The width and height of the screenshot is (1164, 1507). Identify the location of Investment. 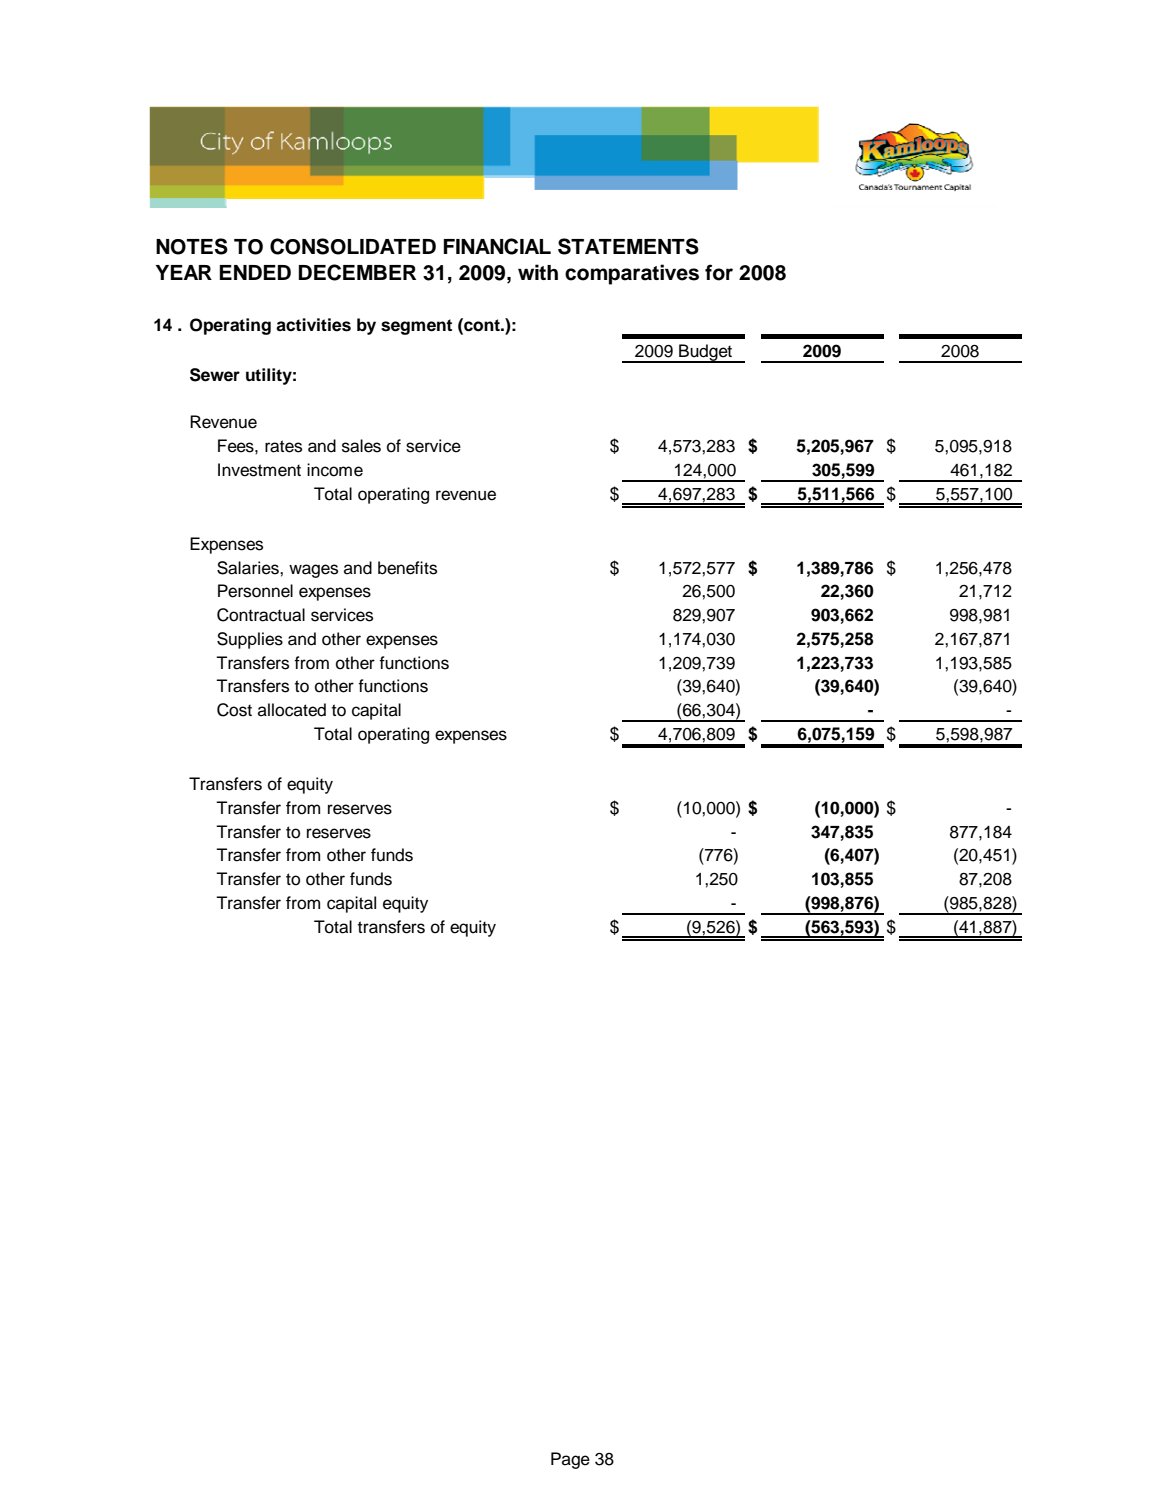
(259, 470).
